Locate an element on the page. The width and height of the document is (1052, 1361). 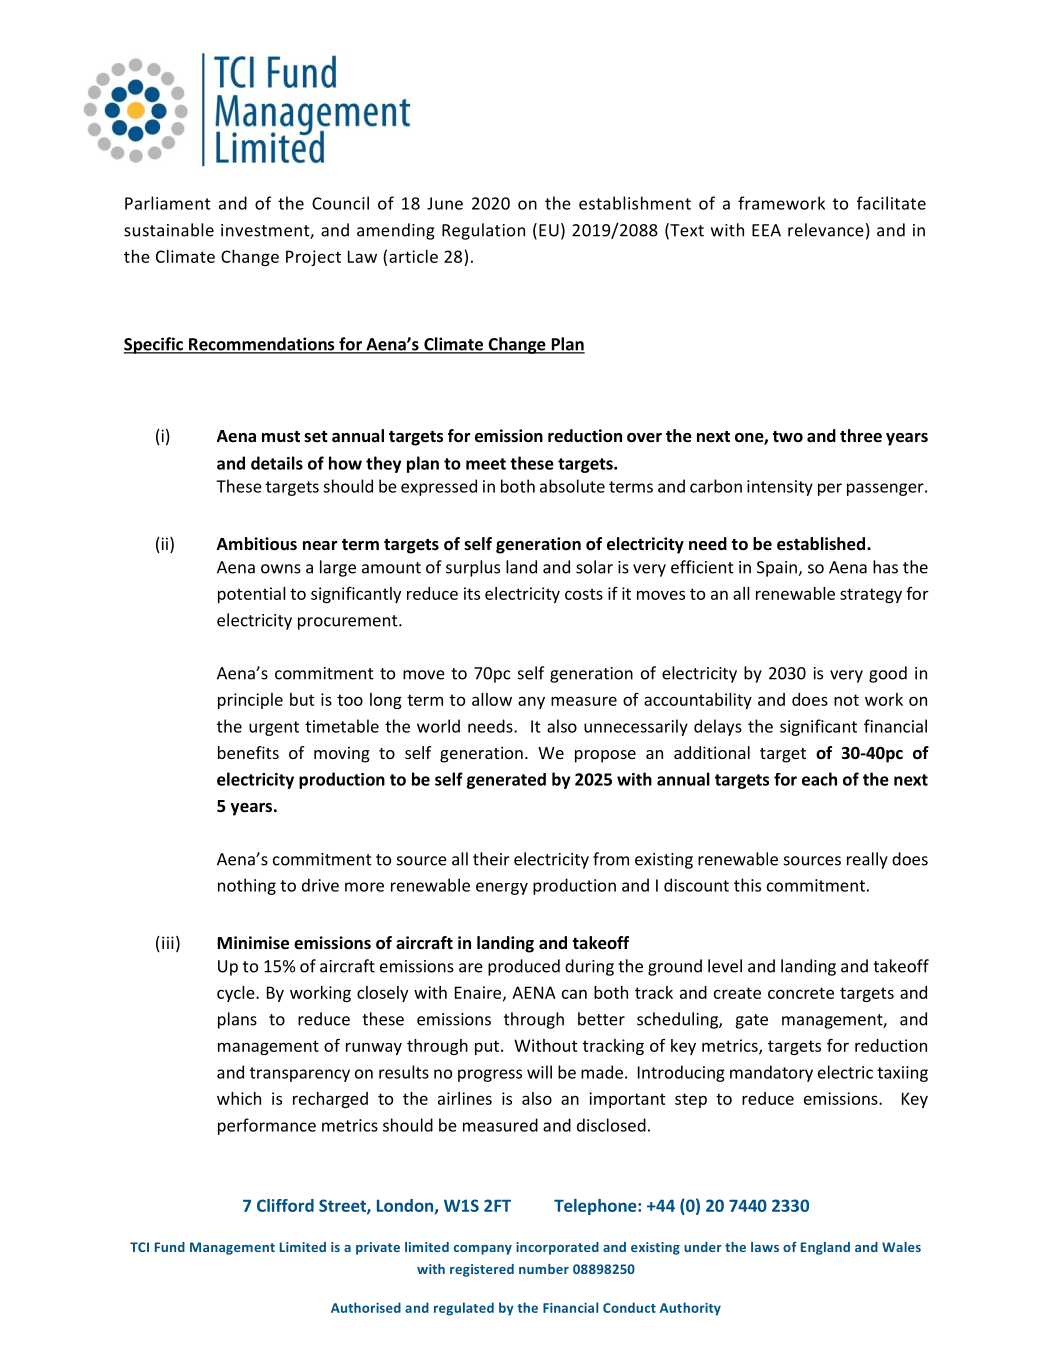
Project is located at coordinates (313, 258).
